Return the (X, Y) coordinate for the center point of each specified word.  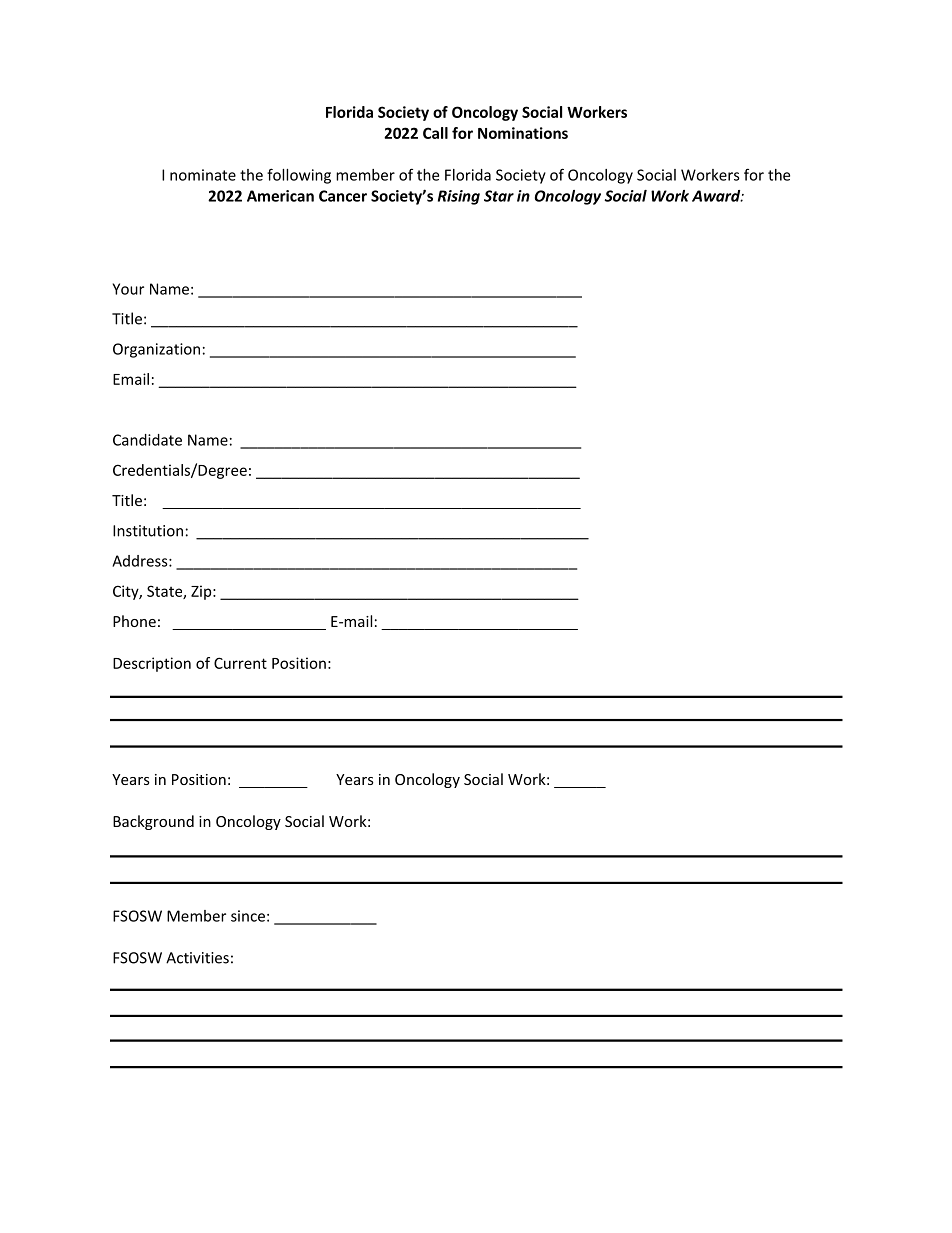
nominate (203, 175)
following (299, 176)
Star (499, 196)
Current (240, 663)
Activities (197, 958)
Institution (148, 531)
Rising (459, 197)
